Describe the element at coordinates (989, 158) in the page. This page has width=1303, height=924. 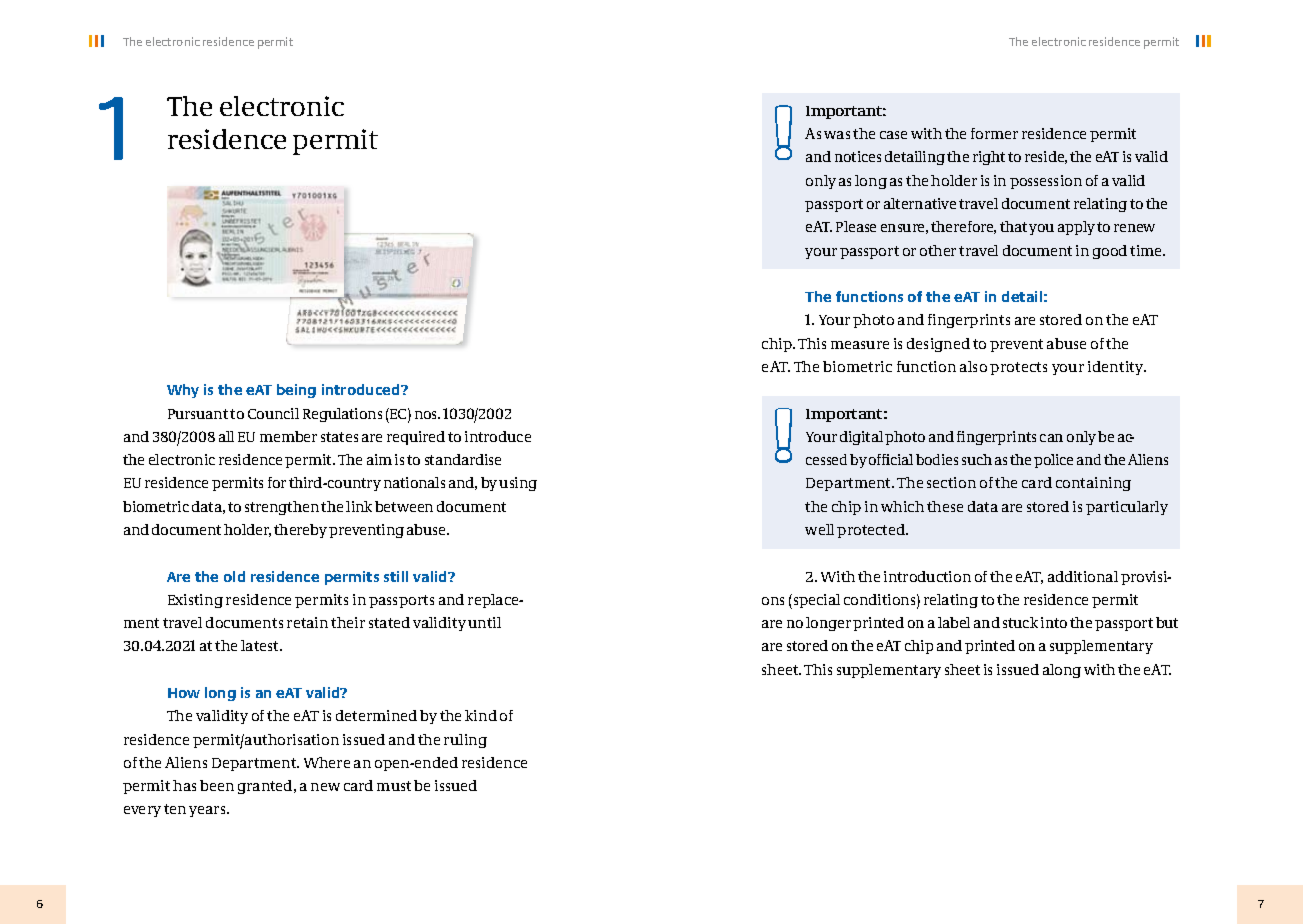
I see `right` at that location.
